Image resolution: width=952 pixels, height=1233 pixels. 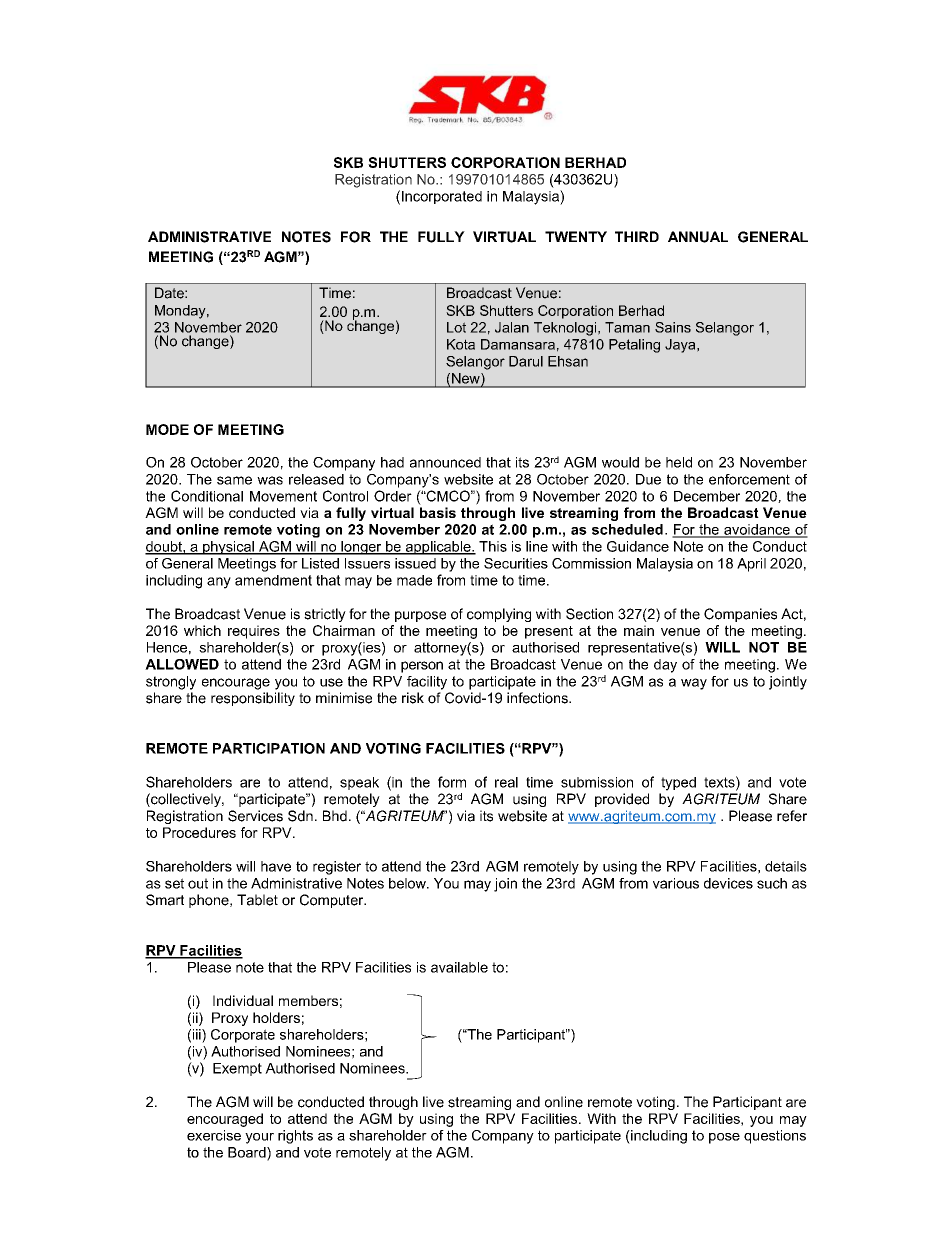 What do you see at coordinates (456, 327) in the document?
I see `Lot` at bounding box center [456, 327].
